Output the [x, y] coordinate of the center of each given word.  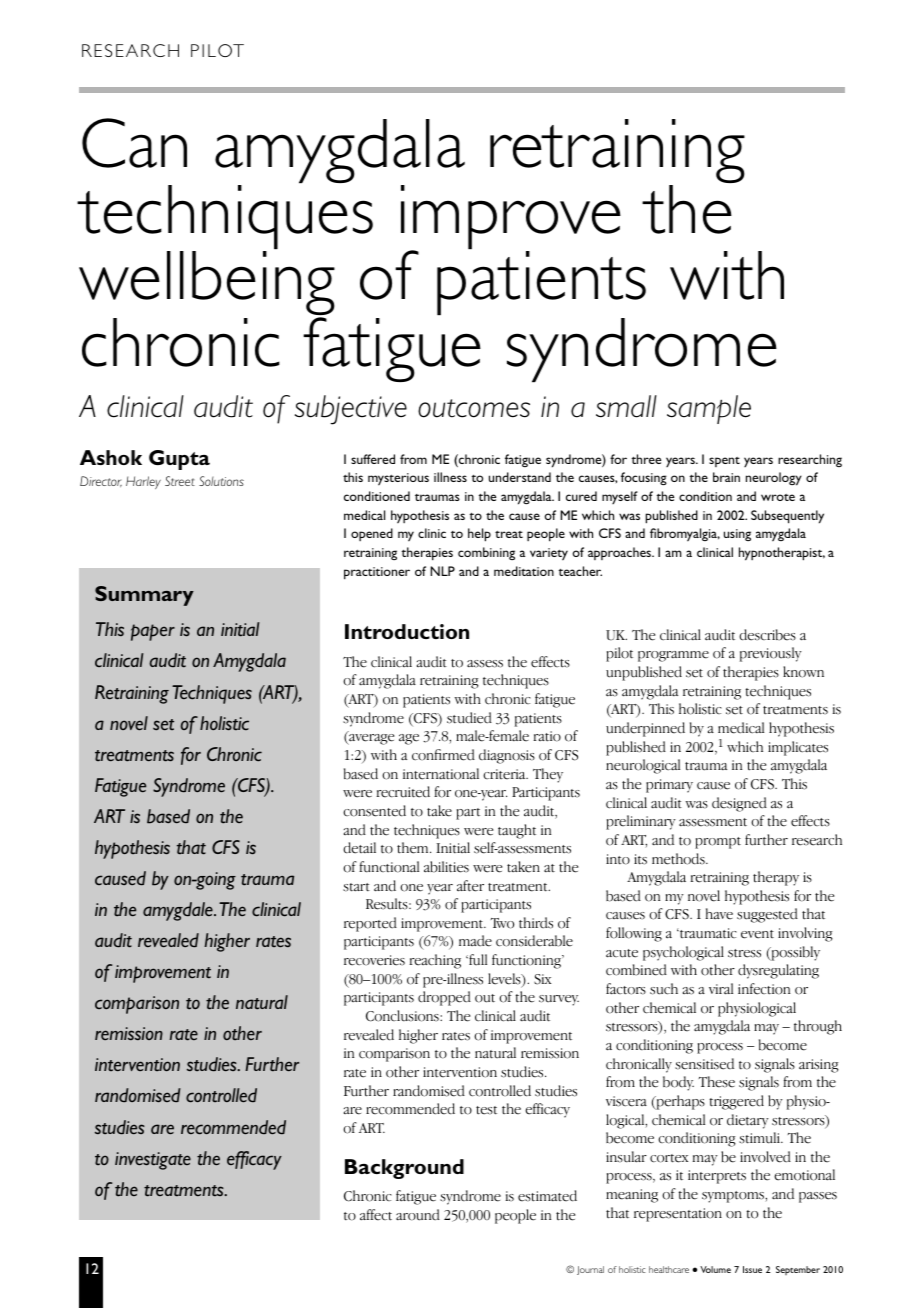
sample [709, 409]
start [356, 887]
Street [180, 481]
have [719, 914]
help [479, 535]
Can [134, 143]
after [470, 886]
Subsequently [787, 517]
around [418, 1215]
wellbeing [207, 285]
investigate [153, 1161]
